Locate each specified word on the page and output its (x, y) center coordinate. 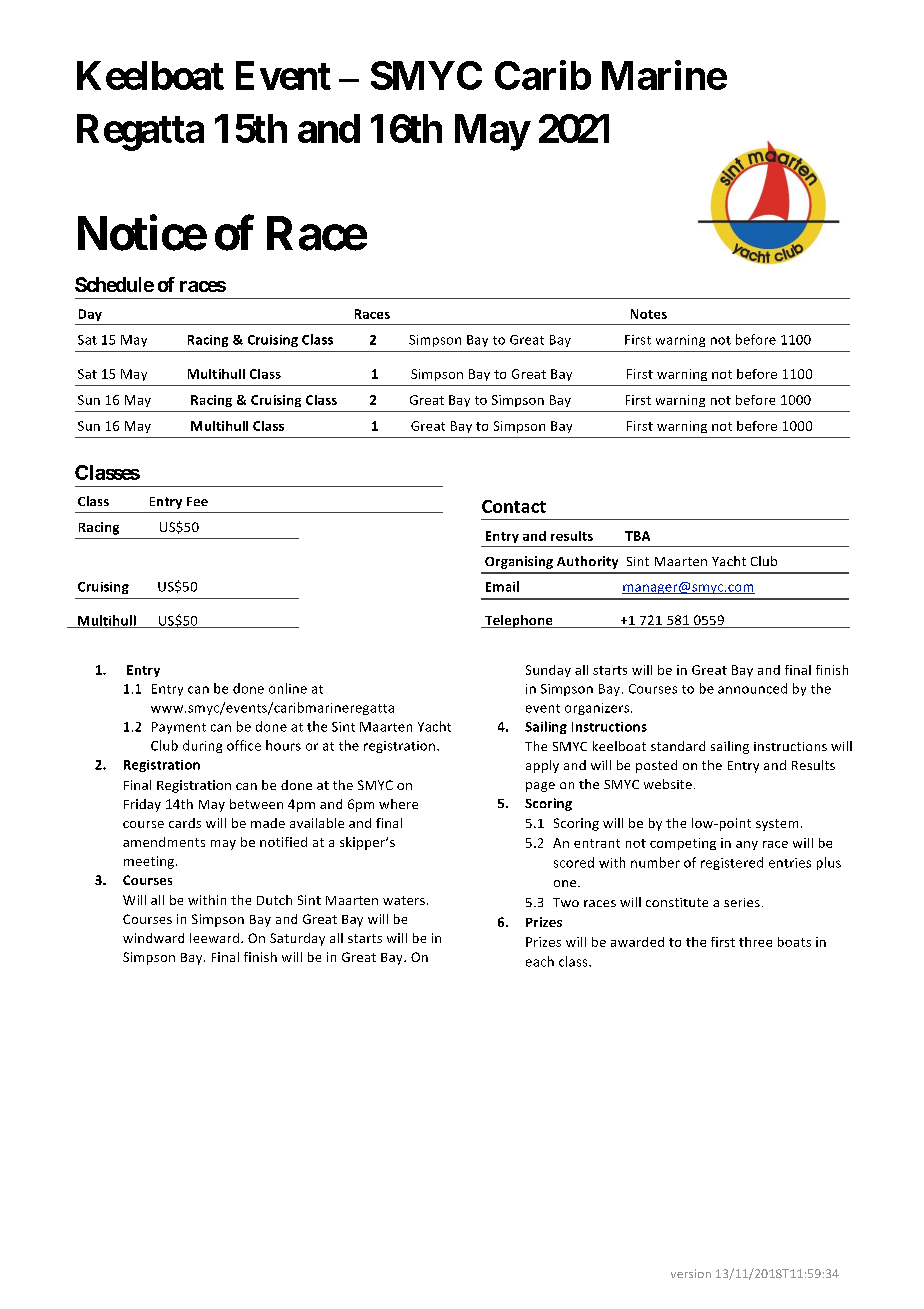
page (540, 787)
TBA (637, 536)
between (256, 804)
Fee (197, 501)
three (755, 942)
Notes (649, 314)
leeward (214, 938)
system (777, 825)
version (691, 1273)
